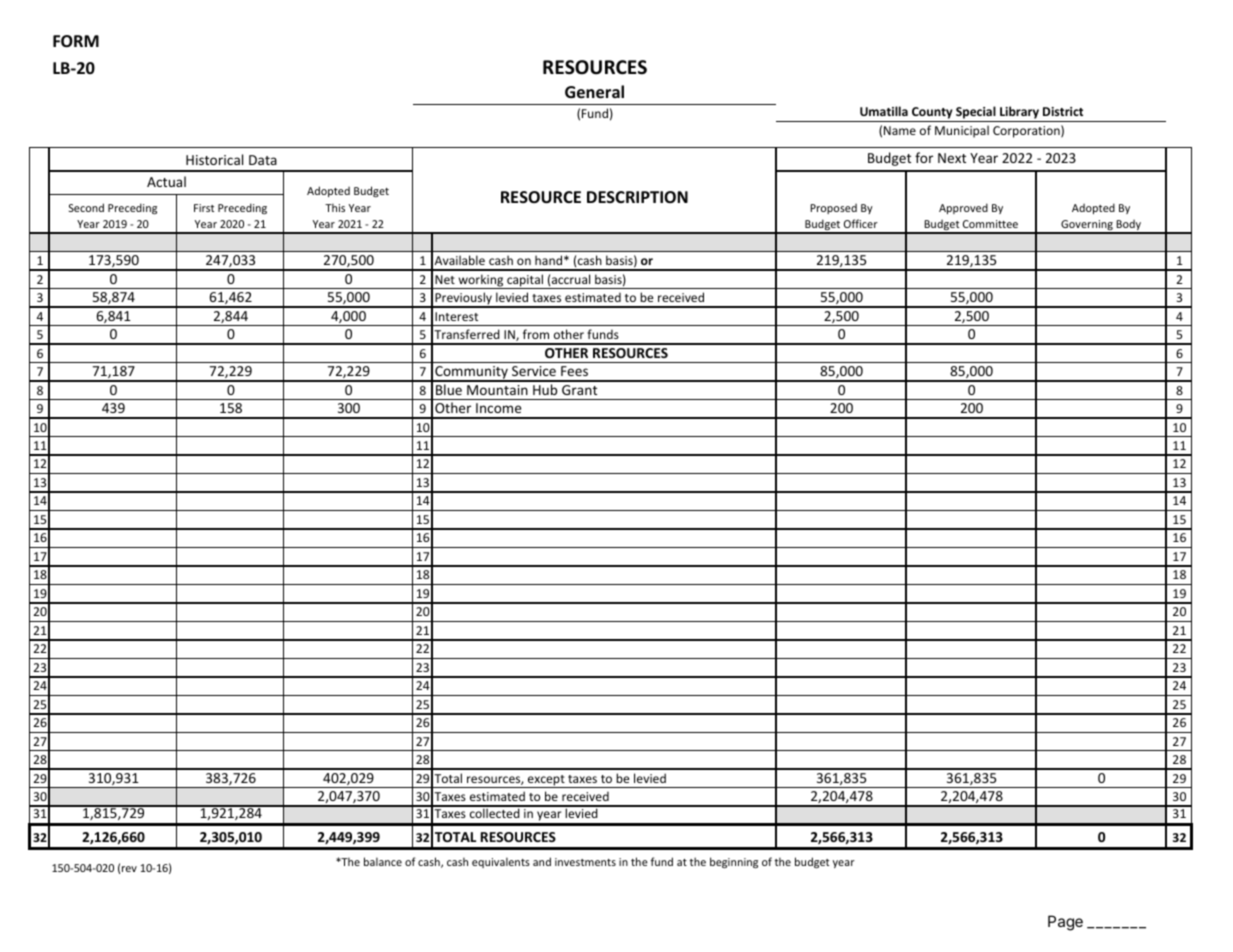 The width and height of the screenshot is (1233, 952). What do you see at coordinates (546, 781) in the screenshot?
I see `except` at bounding box center [546, 781].
